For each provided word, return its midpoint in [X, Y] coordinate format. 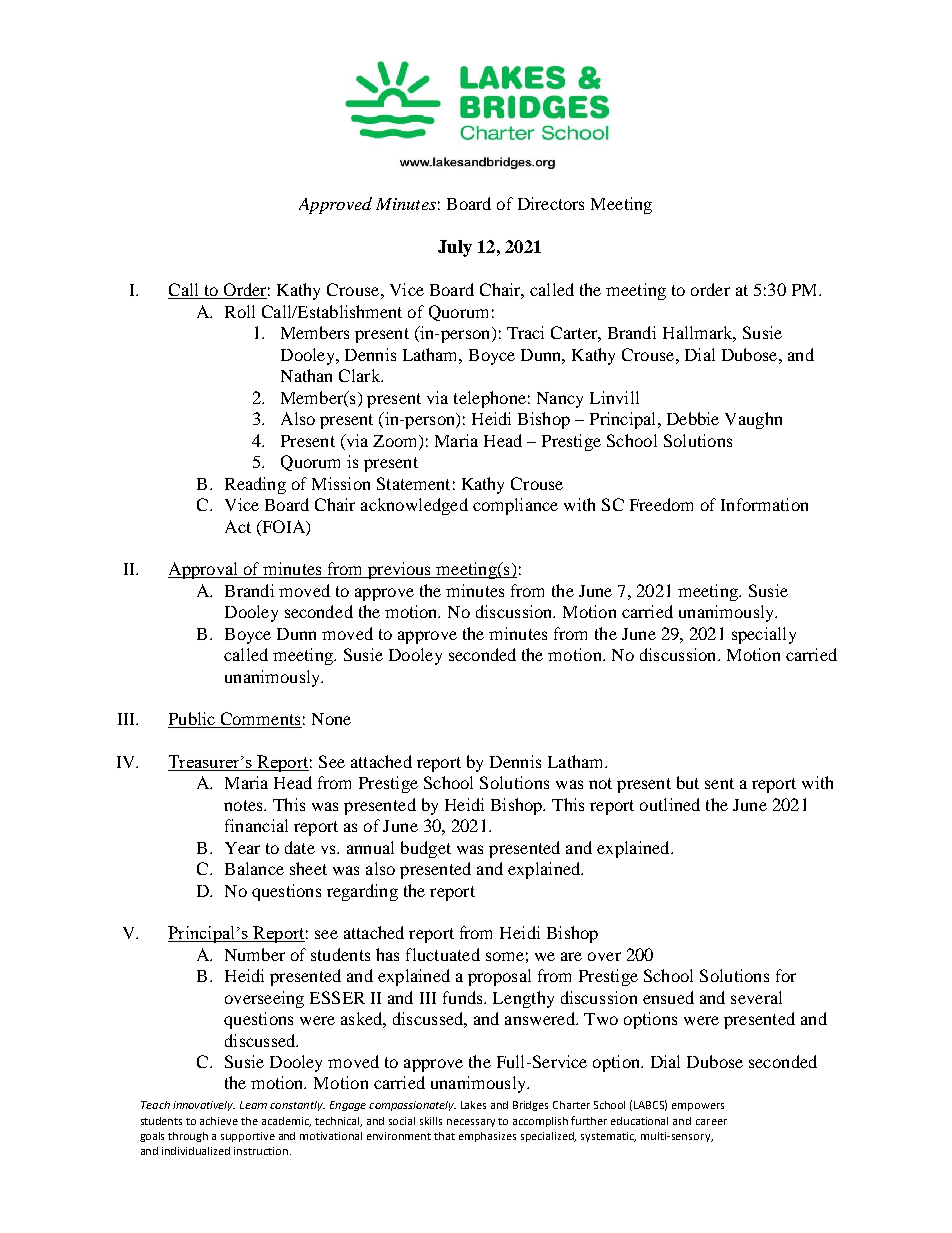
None [331, 719]
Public [192, 718]
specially [764, 635]
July [455, 248]
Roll [240, 311]
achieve [219, 1121]
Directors [551, 203]
